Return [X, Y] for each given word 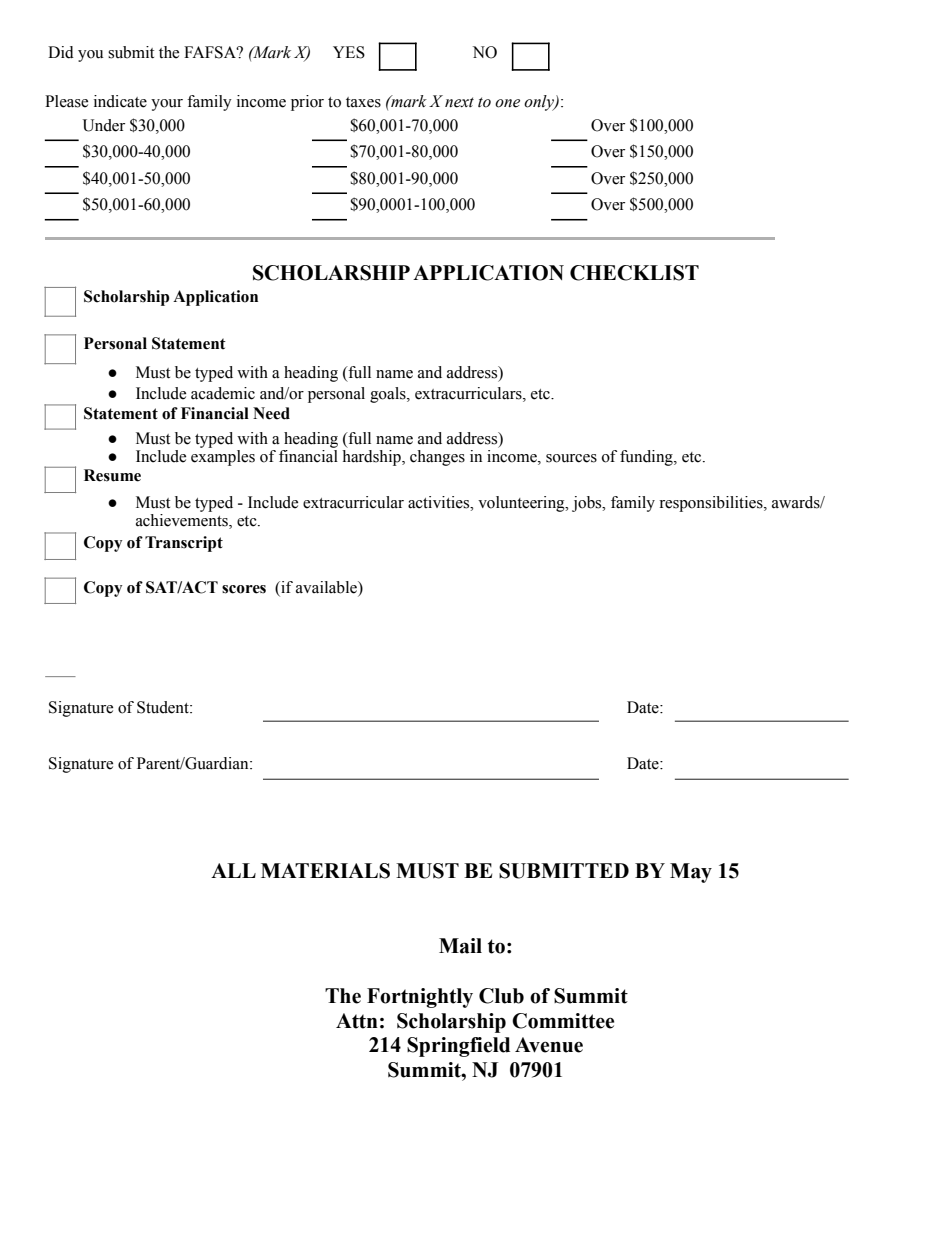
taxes [363, 102]
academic [223, 393]
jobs [588, 504]
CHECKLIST [634, 273]
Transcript [184, 544]
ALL [233, 870]
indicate [120, 101]
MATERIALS [325, 871]
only [540, 103]
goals [389, 395]
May [691, 873]
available [327, 588]
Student [164, 707]
